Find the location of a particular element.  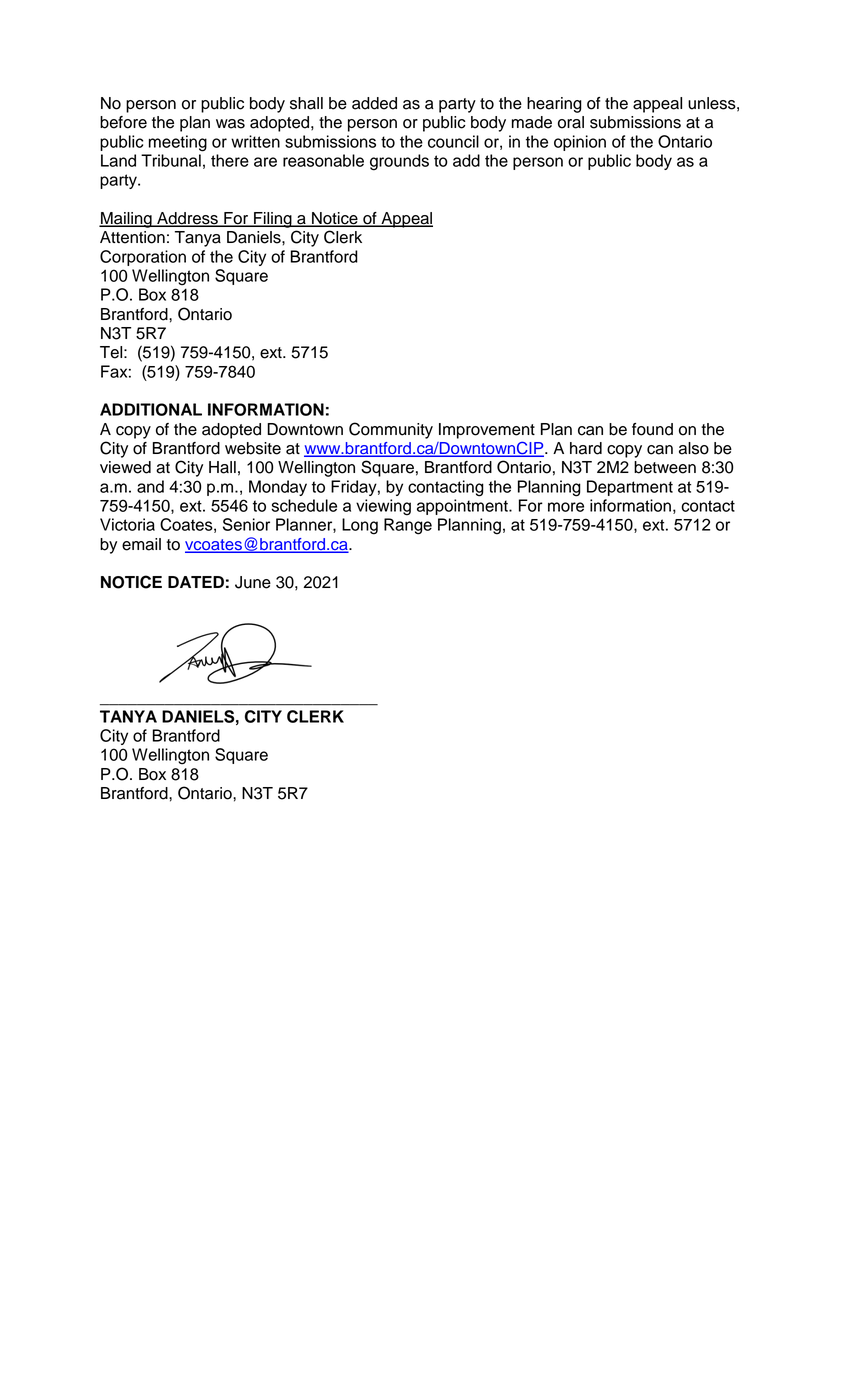

Community is located at coordinates (391, 430).
